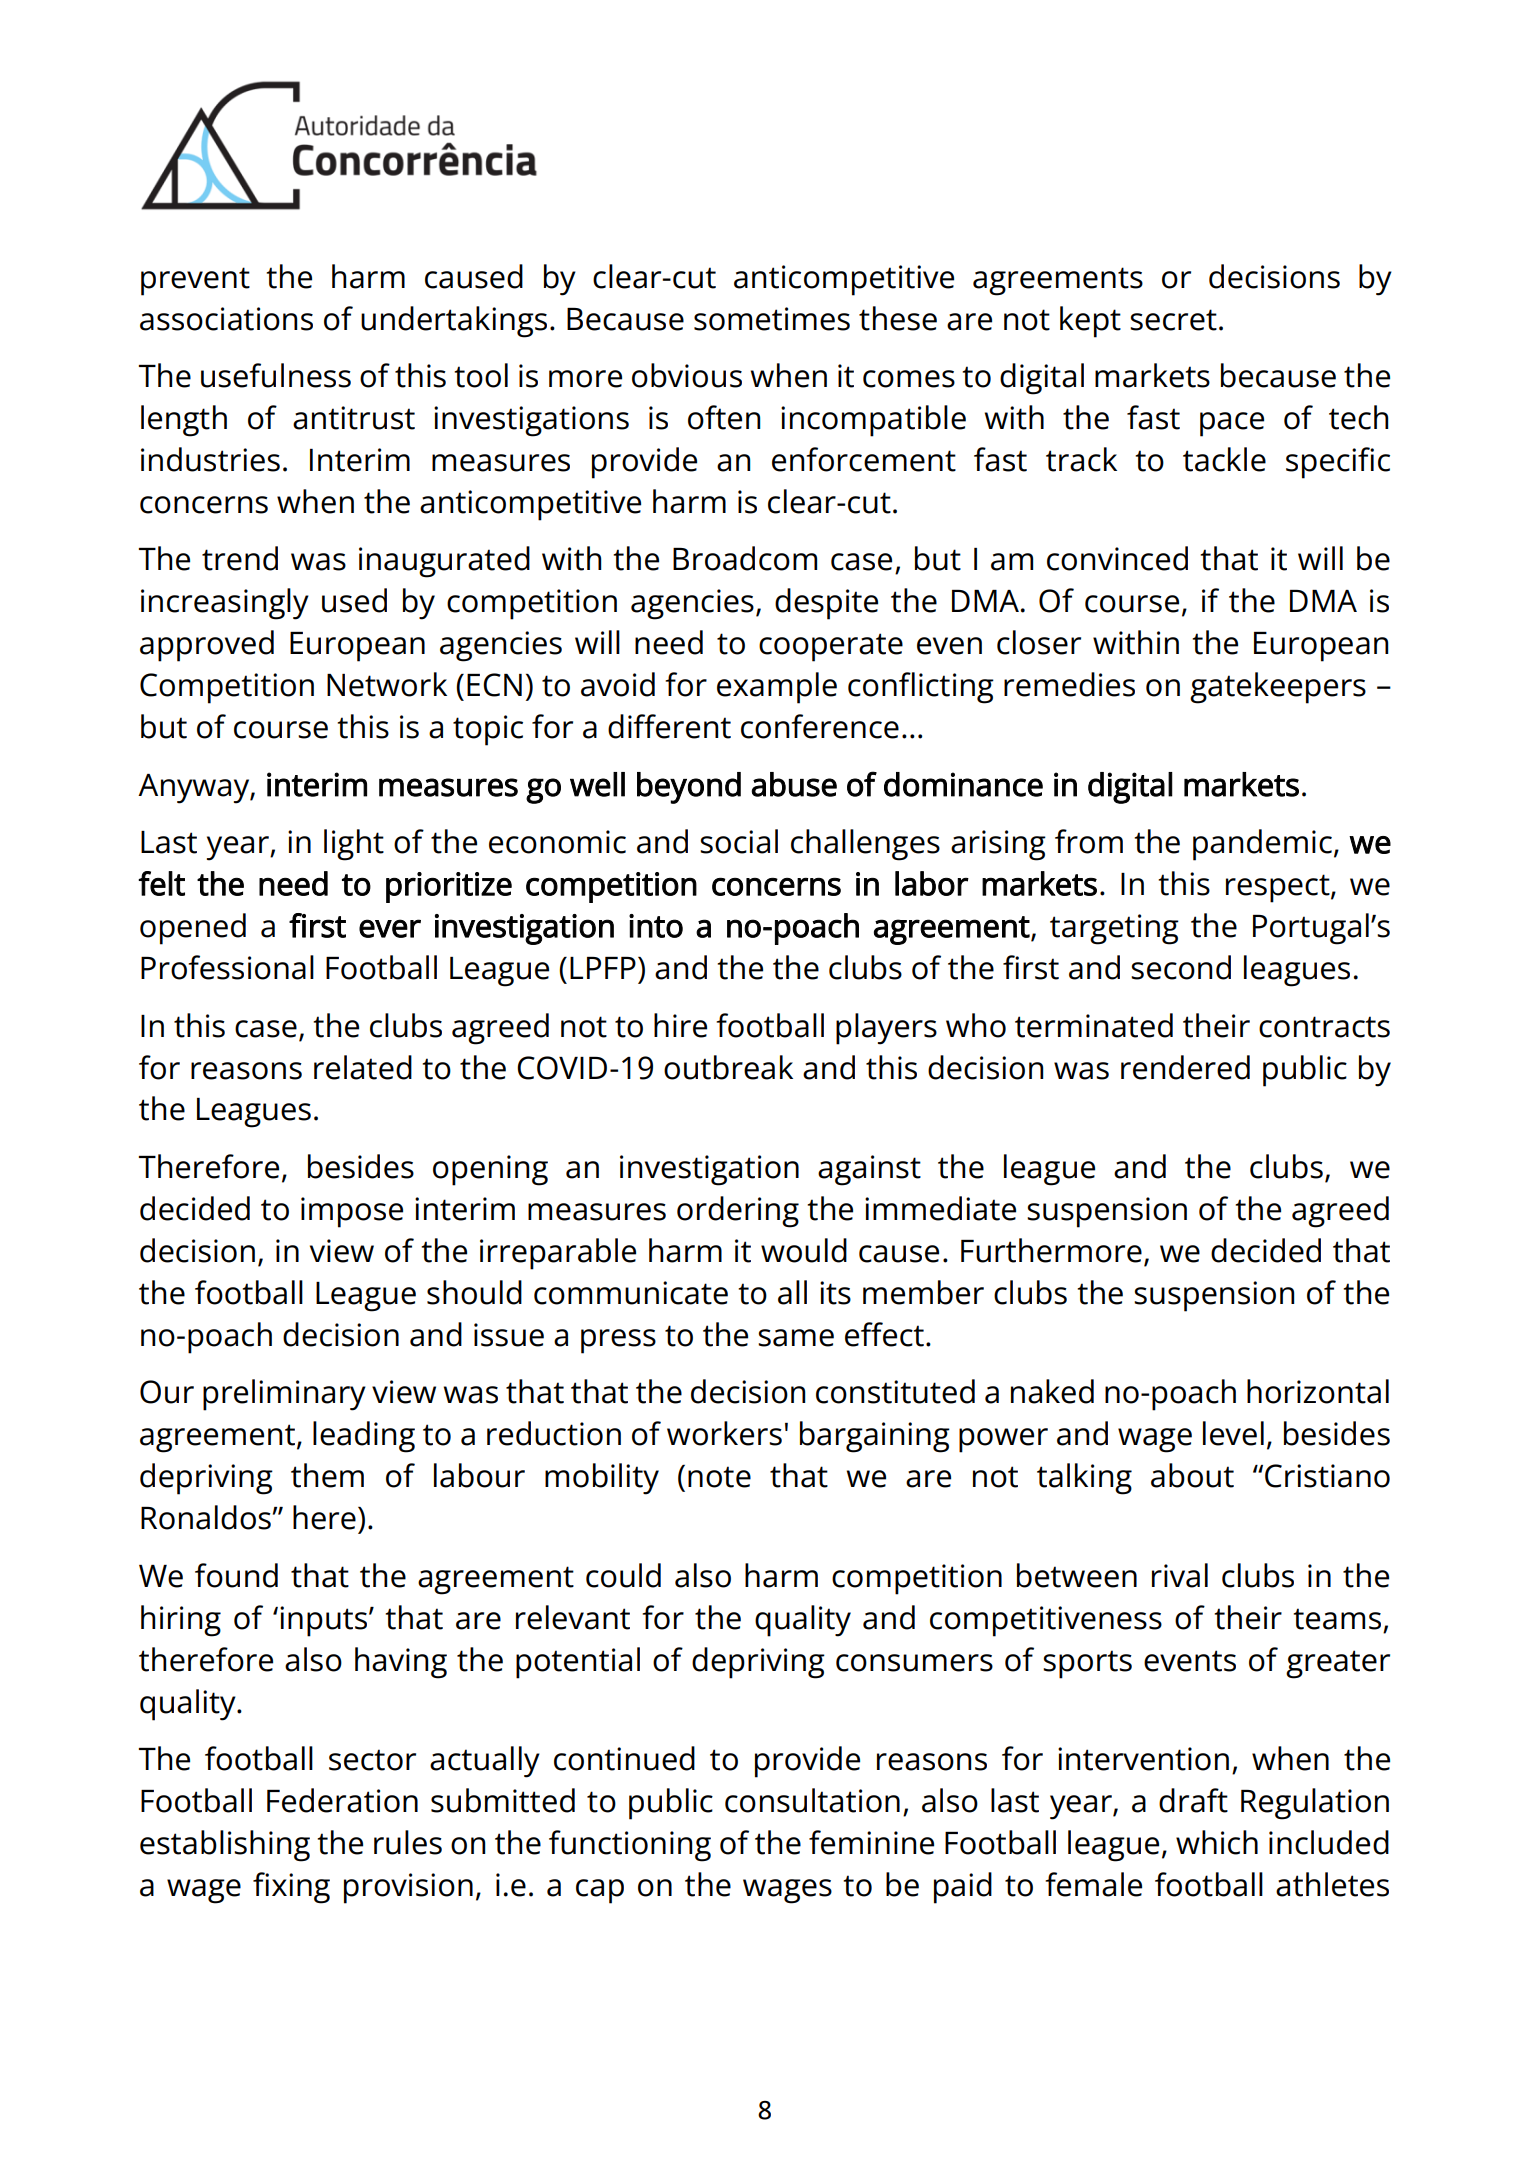 The height and width of the document is (2163, 1530). Describe the element at coordinates (1181, 967) in the document. I see `second` at that location.
